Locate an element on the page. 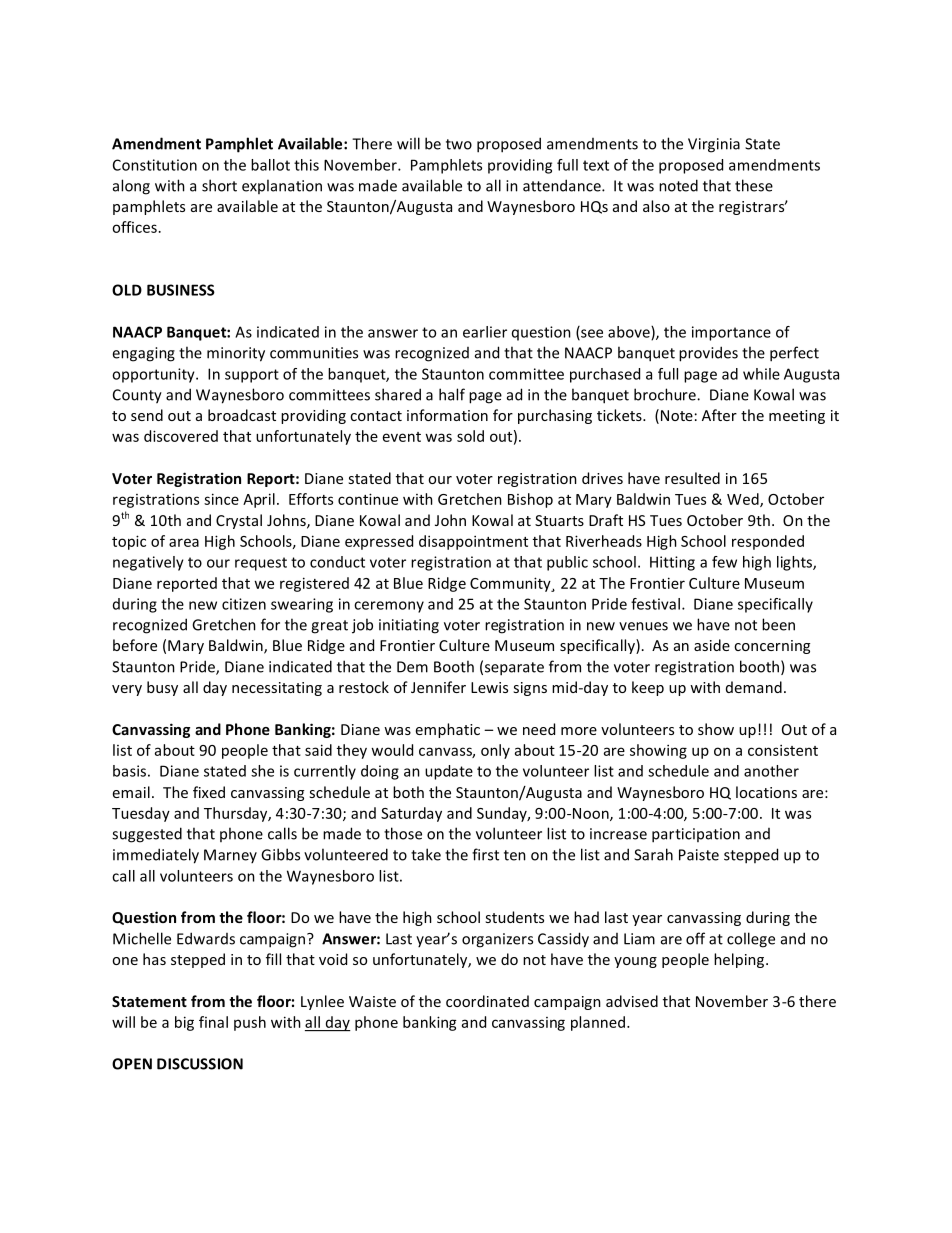 The image size is (952, 1233). Community is located at coordinates (511, 584).
